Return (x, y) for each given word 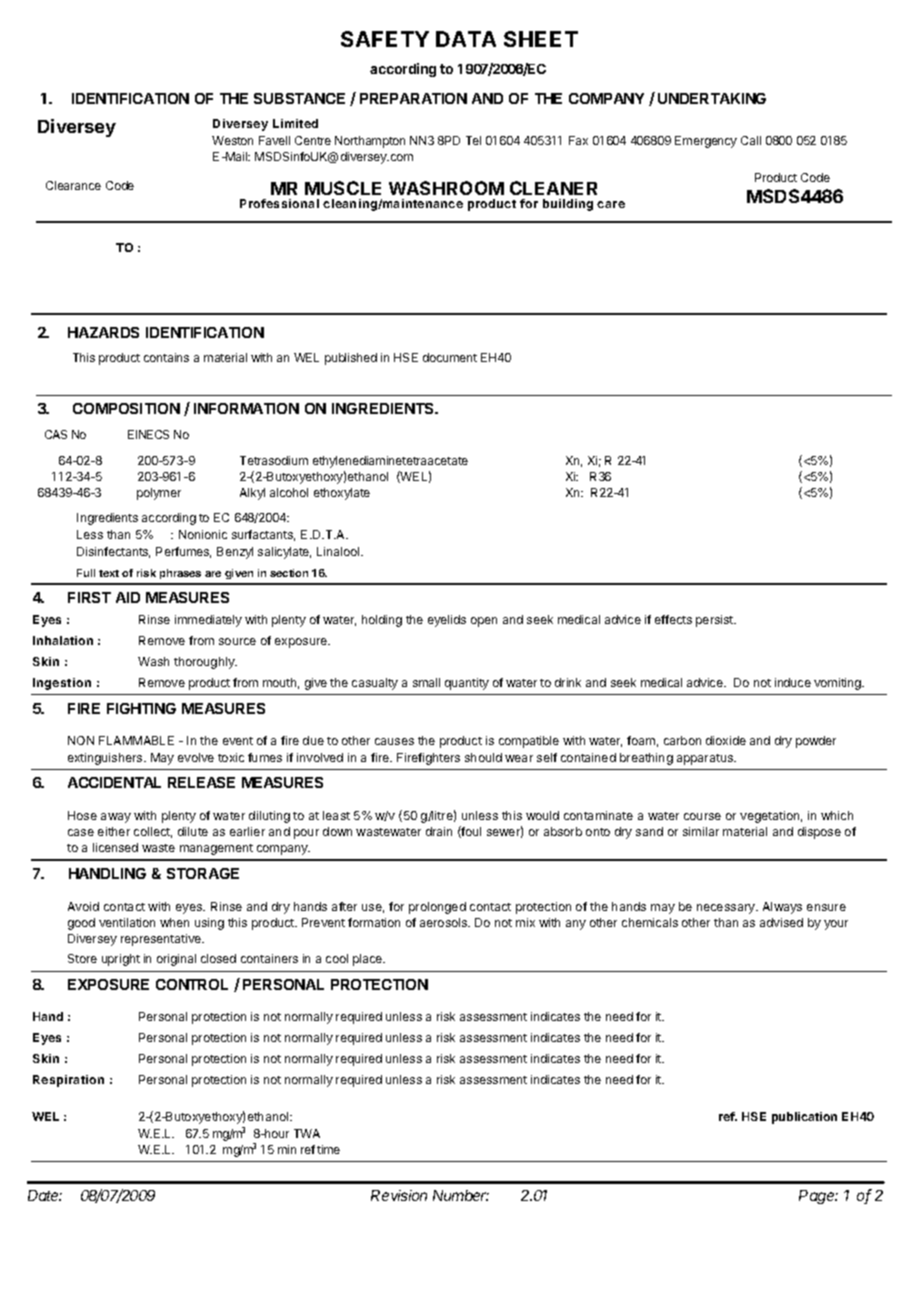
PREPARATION (413, 98)
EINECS (148, 434)
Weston (232, 140)
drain (439, 831)
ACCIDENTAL (114, 782)
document (450, 357)
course (702, 816)
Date (45, 1195)
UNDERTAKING (712, 98)
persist (716, 621)
